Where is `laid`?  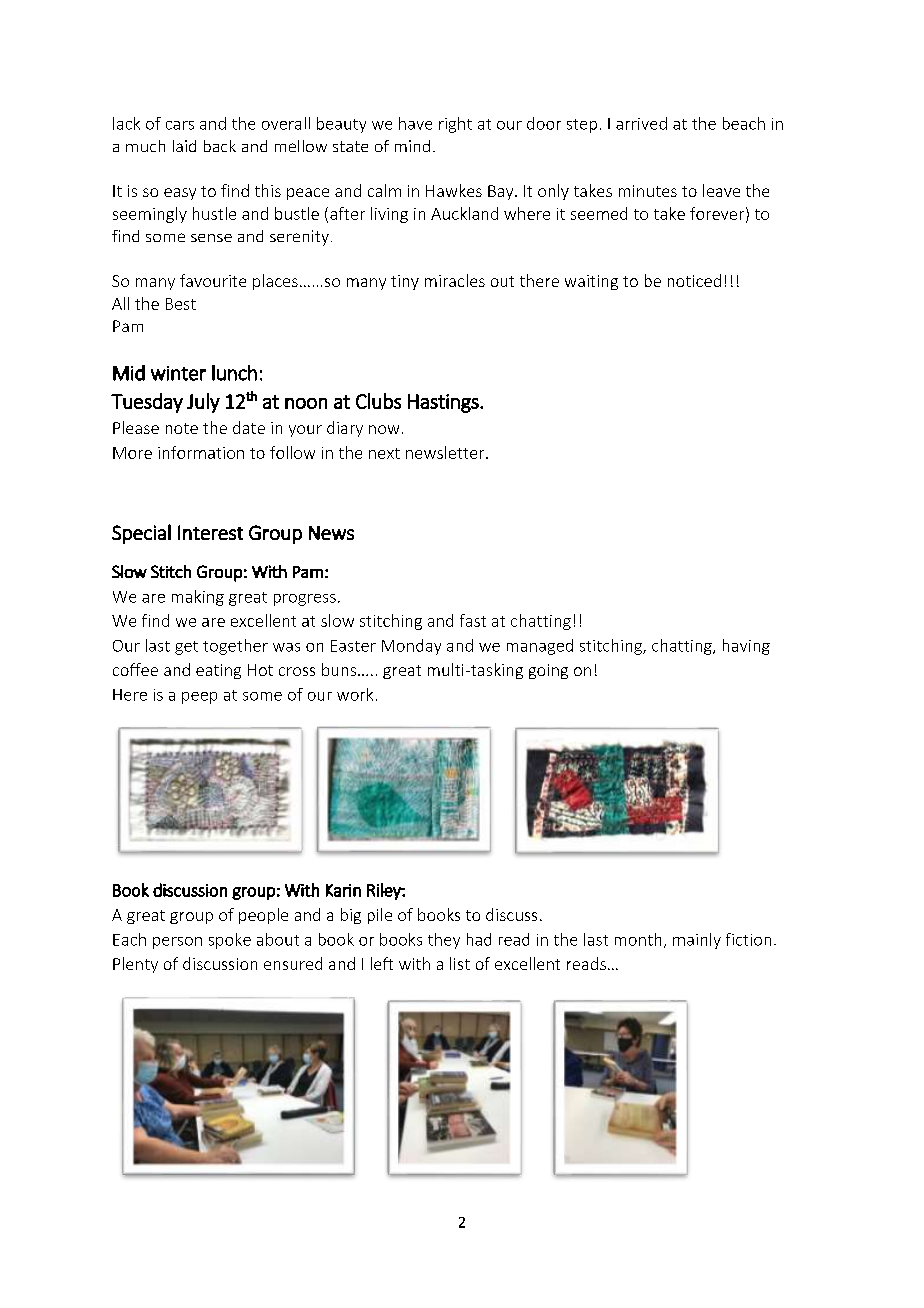 laid is located at coordinates (184, 146).
